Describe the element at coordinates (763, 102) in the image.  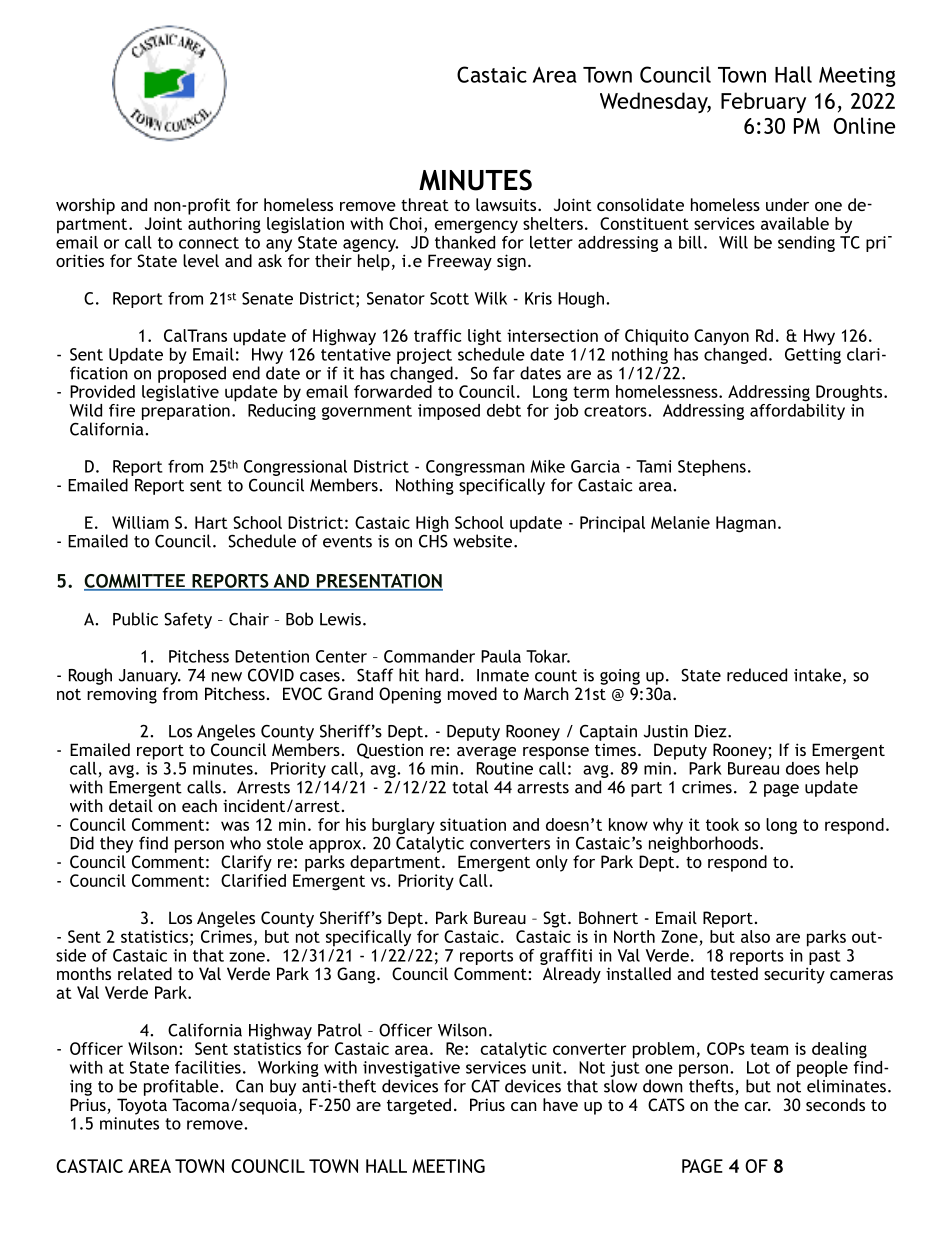
I see `February` at that location.
